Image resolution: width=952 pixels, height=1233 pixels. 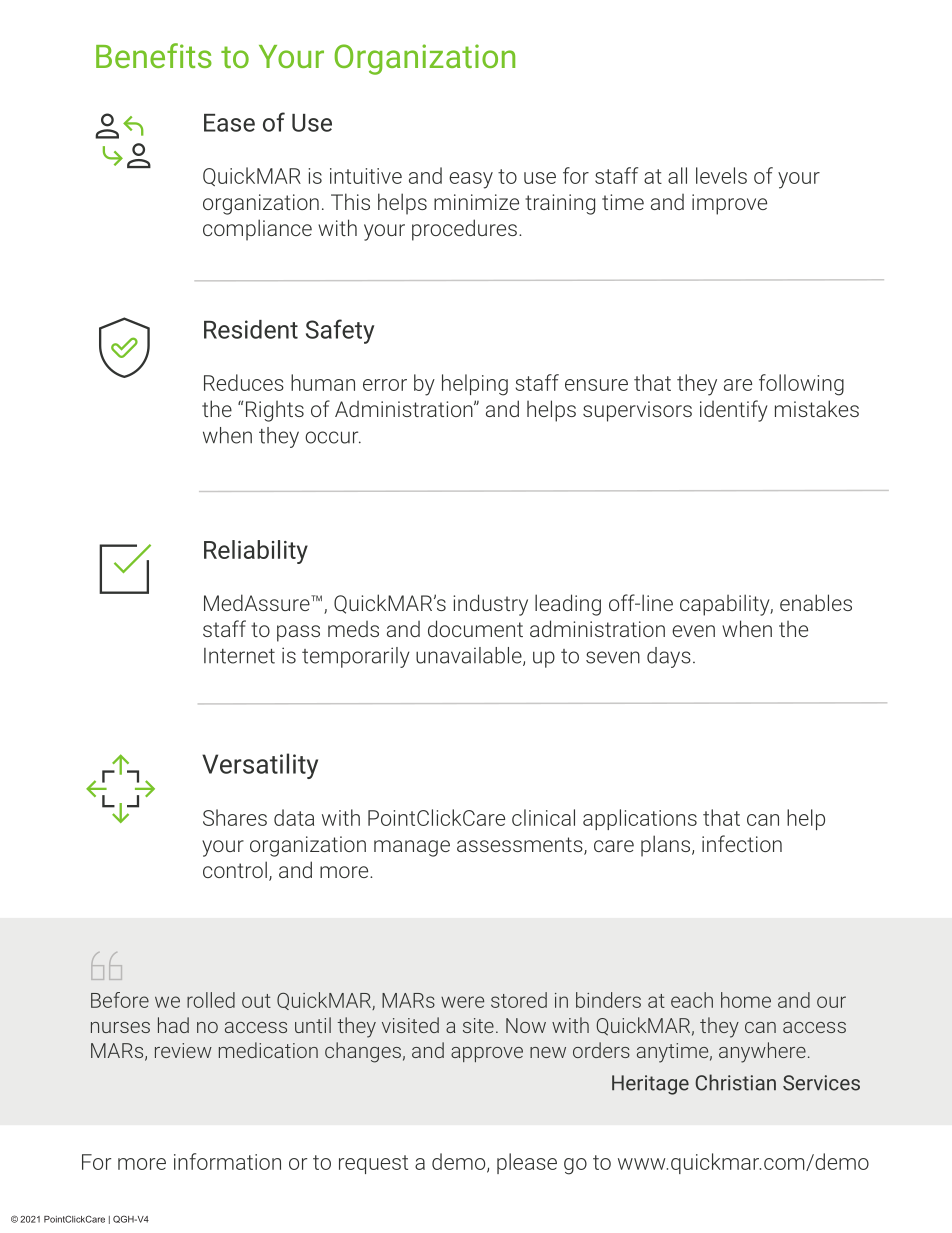 I want to click on Benefits, so click(x=154, y=55).
